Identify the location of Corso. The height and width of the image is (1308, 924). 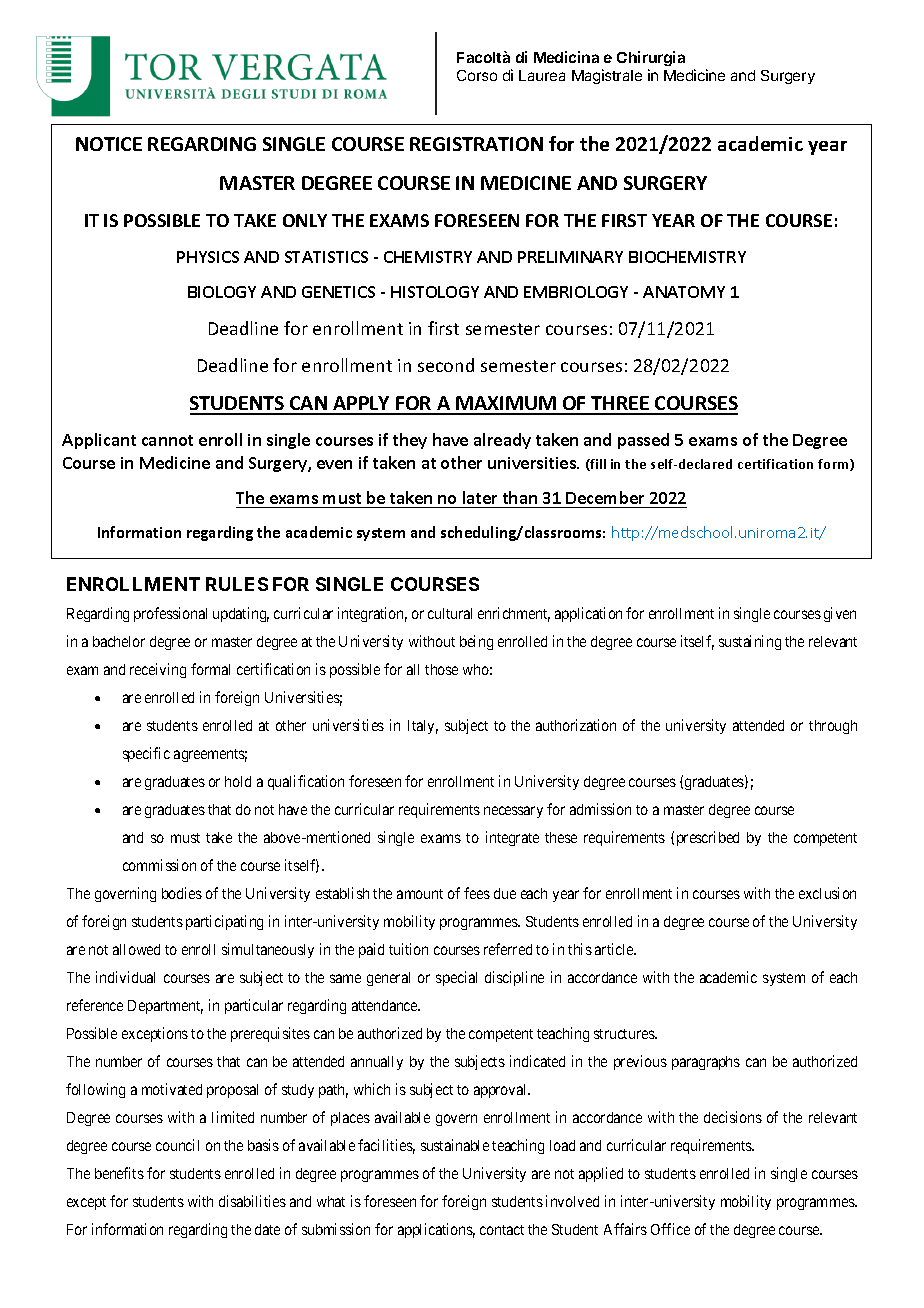
(477, 75).
